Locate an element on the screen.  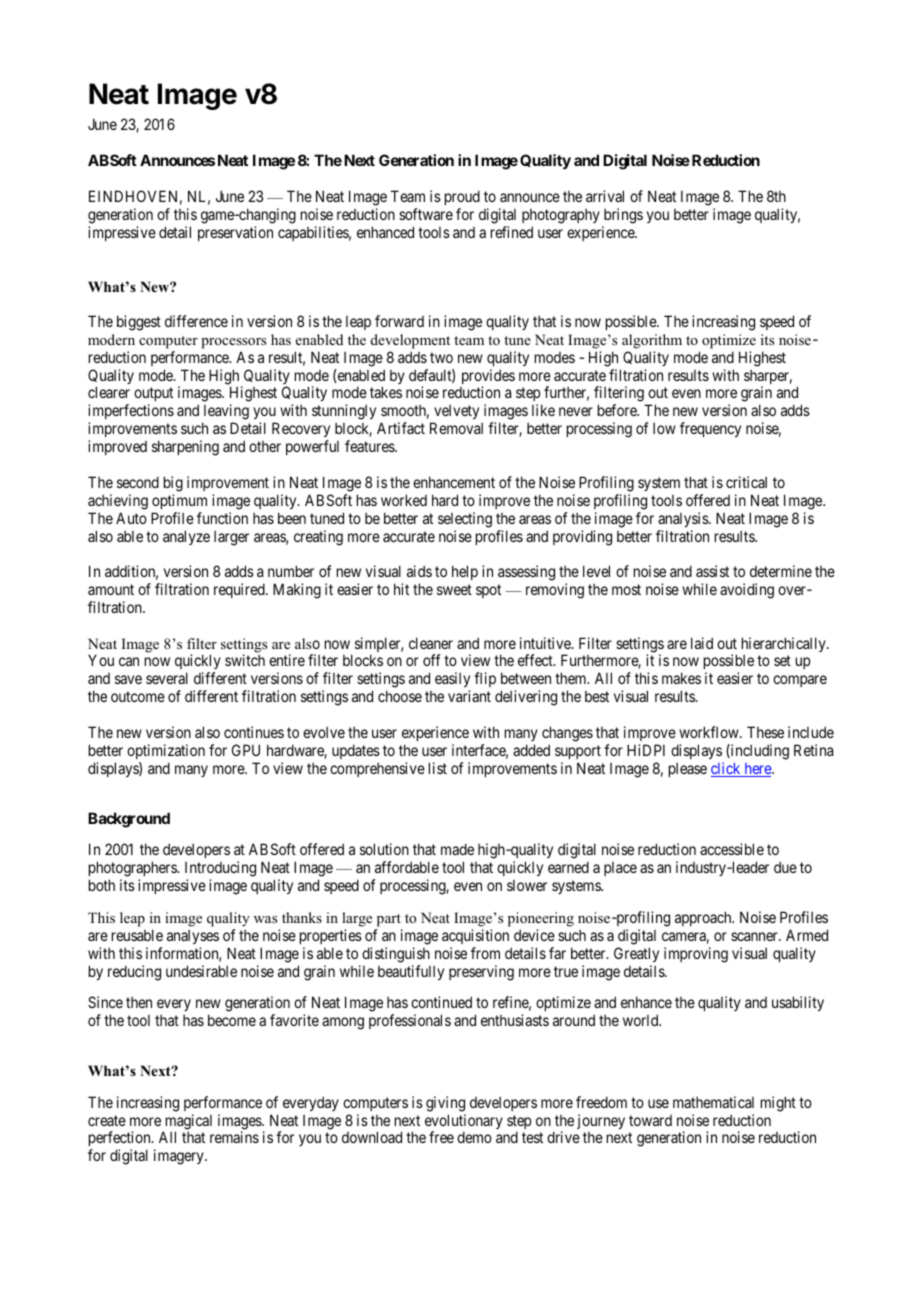
easily is located at coordinates (452, 681).
